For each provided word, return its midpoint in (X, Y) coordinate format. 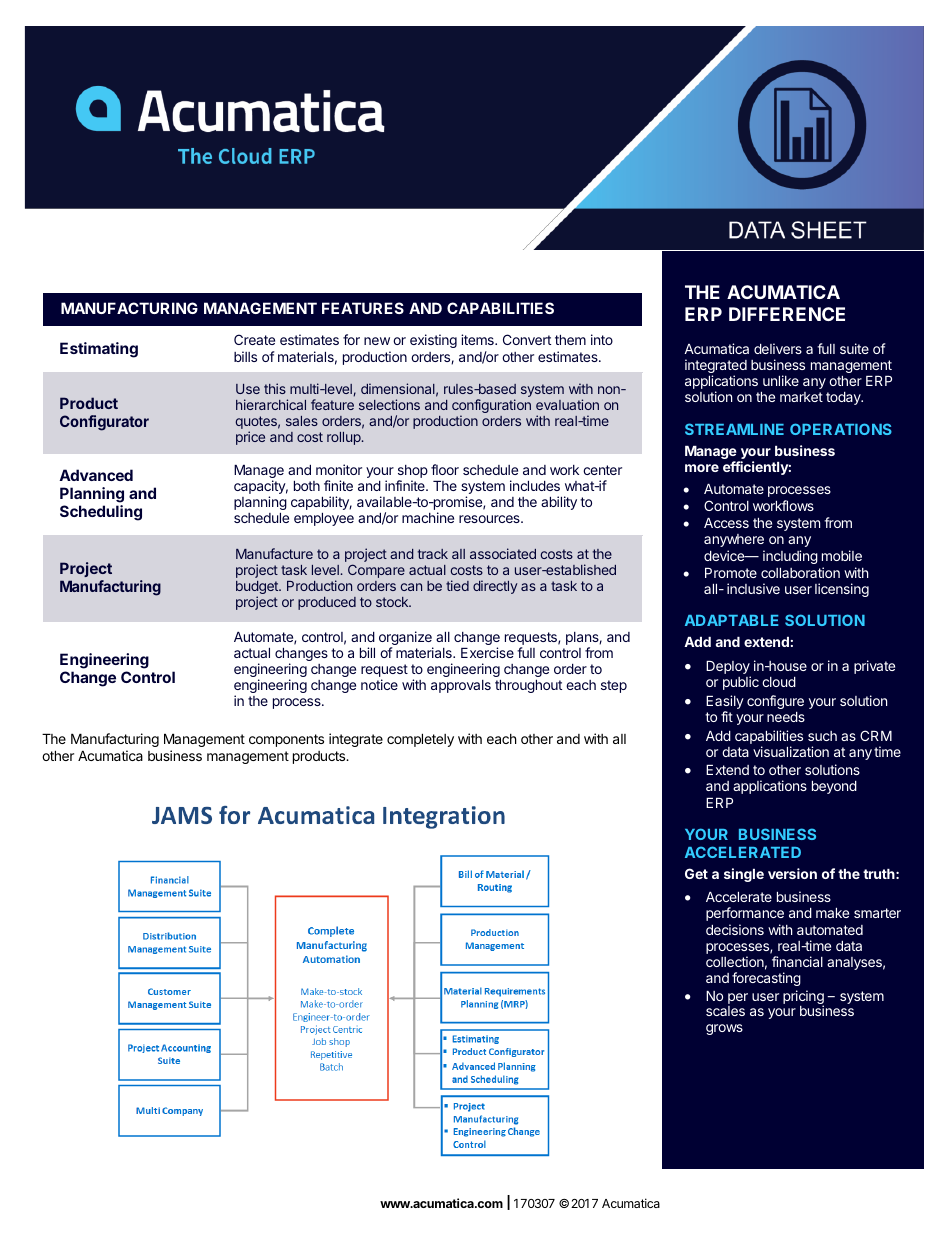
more (702, 468)
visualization (791, 751)
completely (420, 740)
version (792, 873)
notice (379, 684)
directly (495, 587)
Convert (527, 339)
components (286, 740)
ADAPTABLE (732, 620)
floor (445, 469)
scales (725, 1011)
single (744, 875)
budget (258, 589)
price (250, 438)
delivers (778, 348)
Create (254, 339)
